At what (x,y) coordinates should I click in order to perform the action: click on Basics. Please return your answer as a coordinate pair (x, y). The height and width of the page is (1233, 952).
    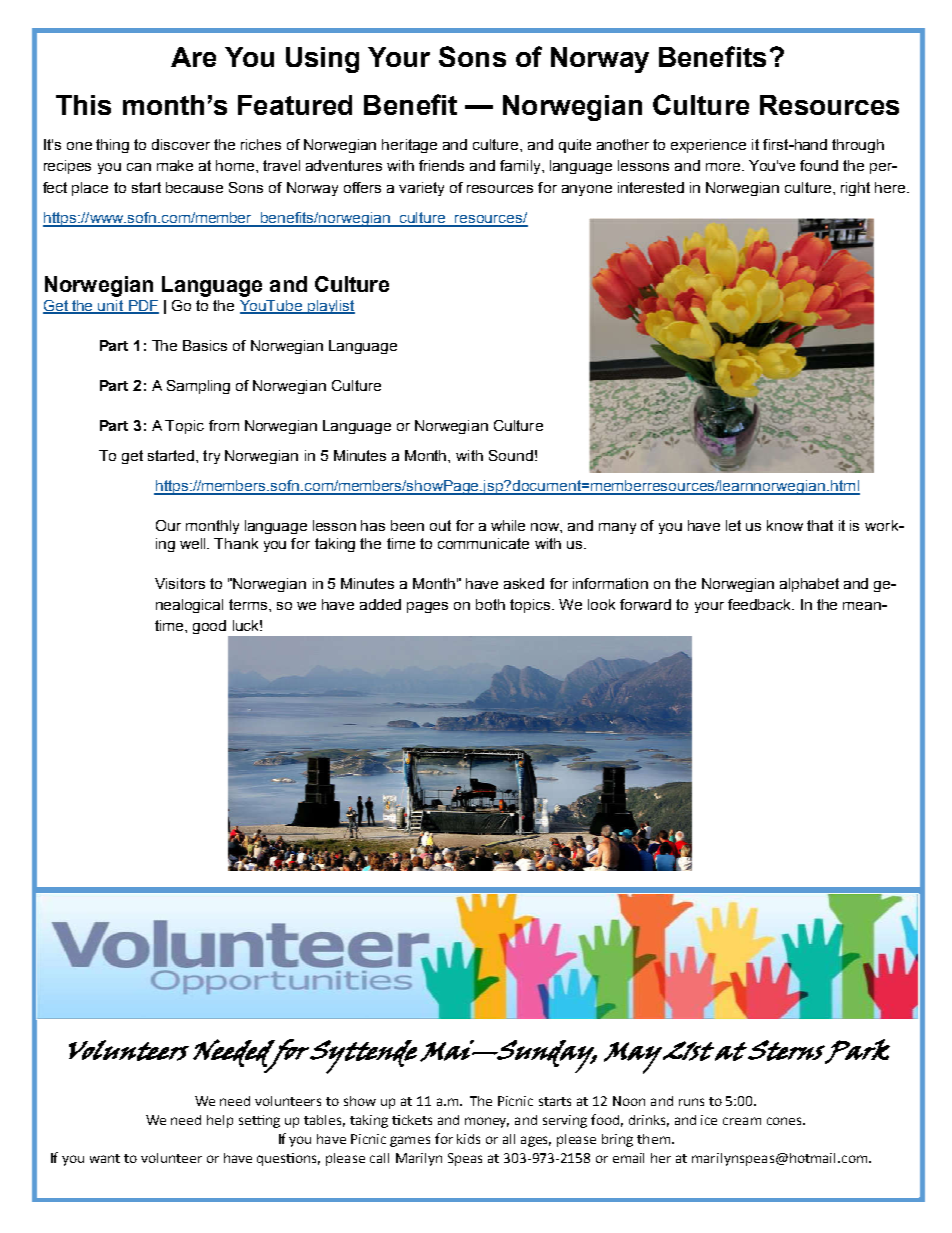
    Looking at the image, I should click on (205, 345).
